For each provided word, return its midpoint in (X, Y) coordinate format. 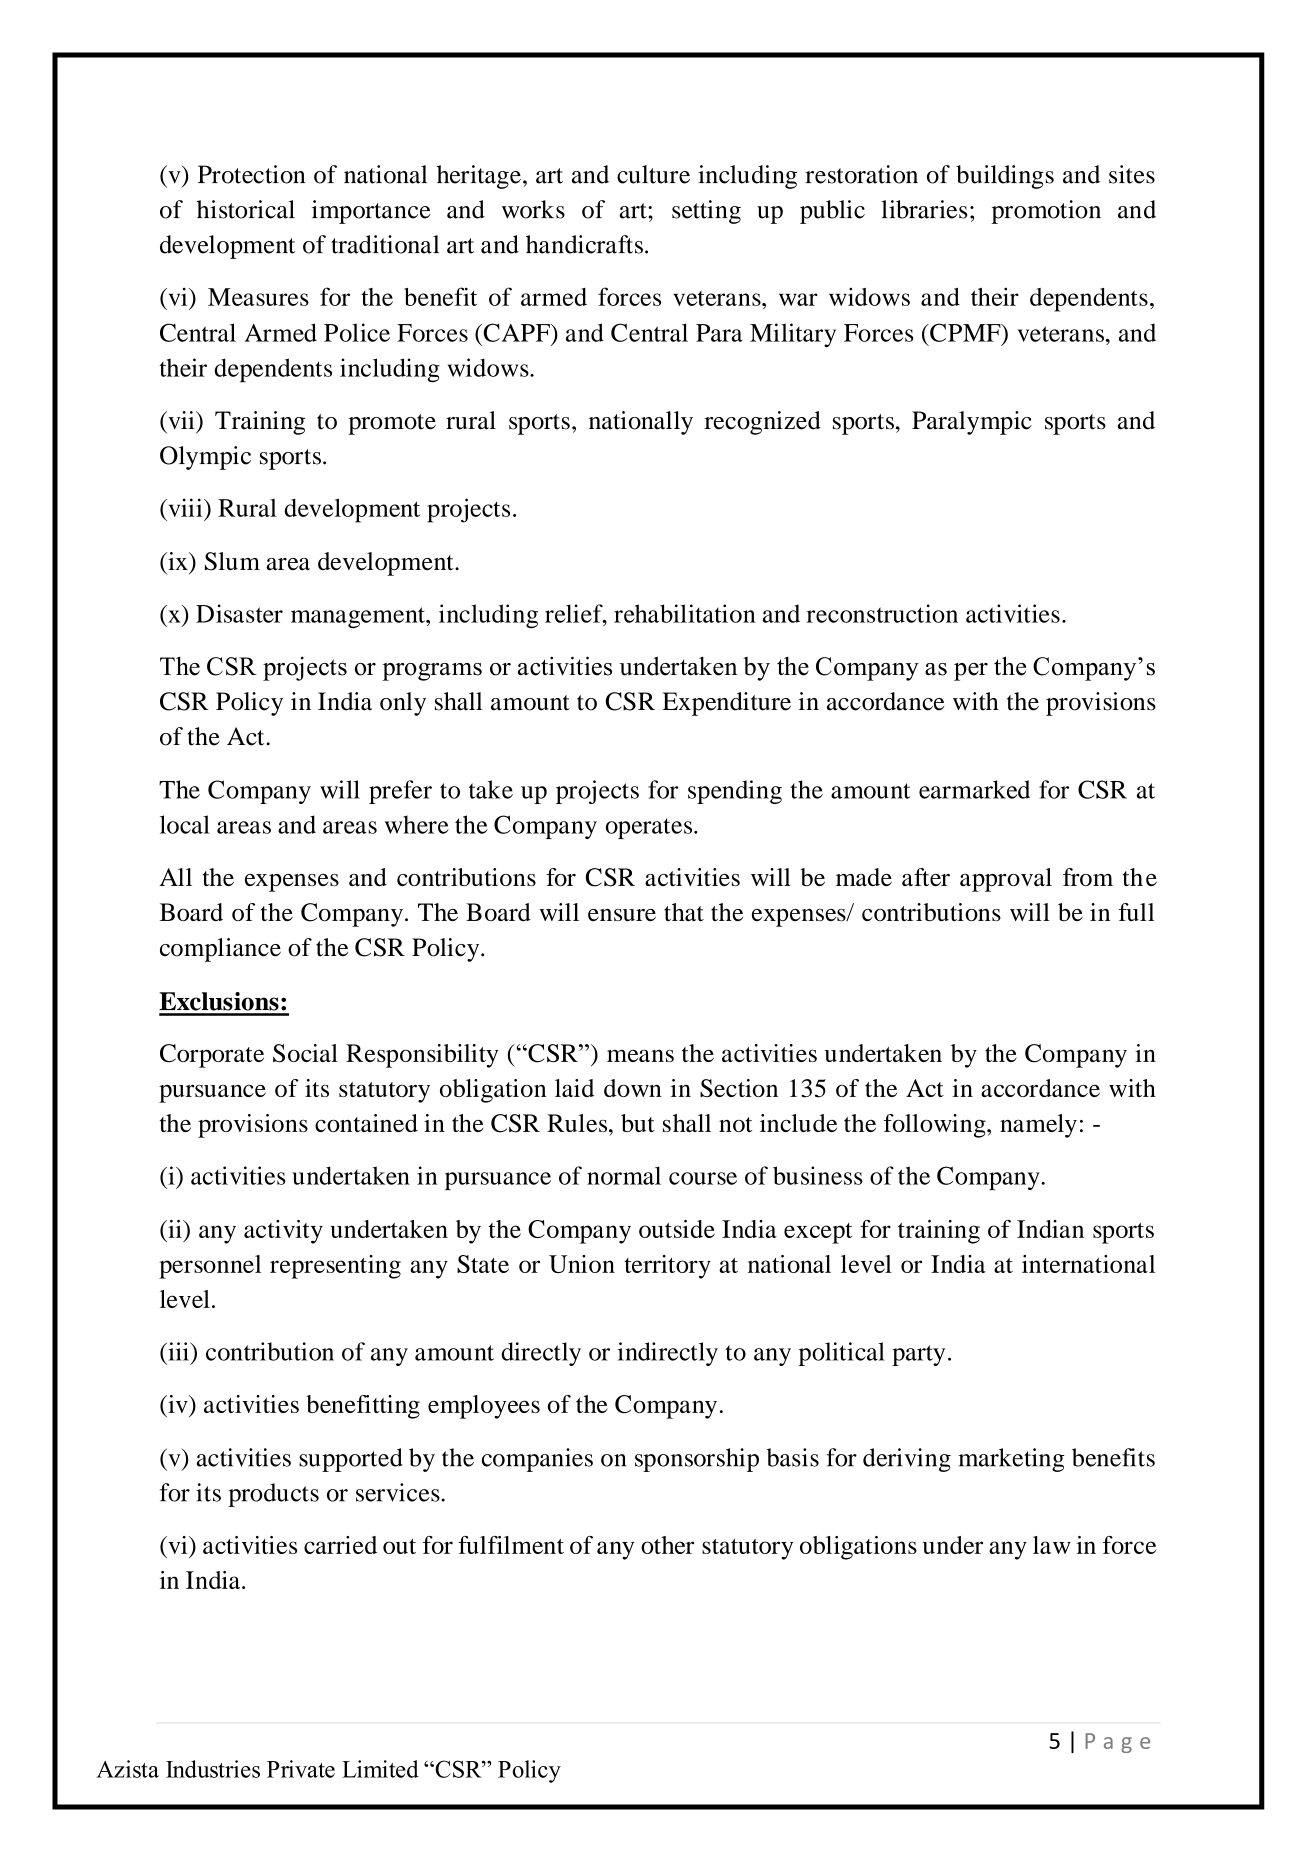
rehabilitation (685, 613)
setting (706, 212)
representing (335, 1267)
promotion (1046, 212)
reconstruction (882, 613)
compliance (220, 950)
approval (1006, 880)
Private (301, 1769)
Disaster (239, 613)
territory (667, 1267)
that (684, 912)
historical (246, 209)
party (918, 1355)
